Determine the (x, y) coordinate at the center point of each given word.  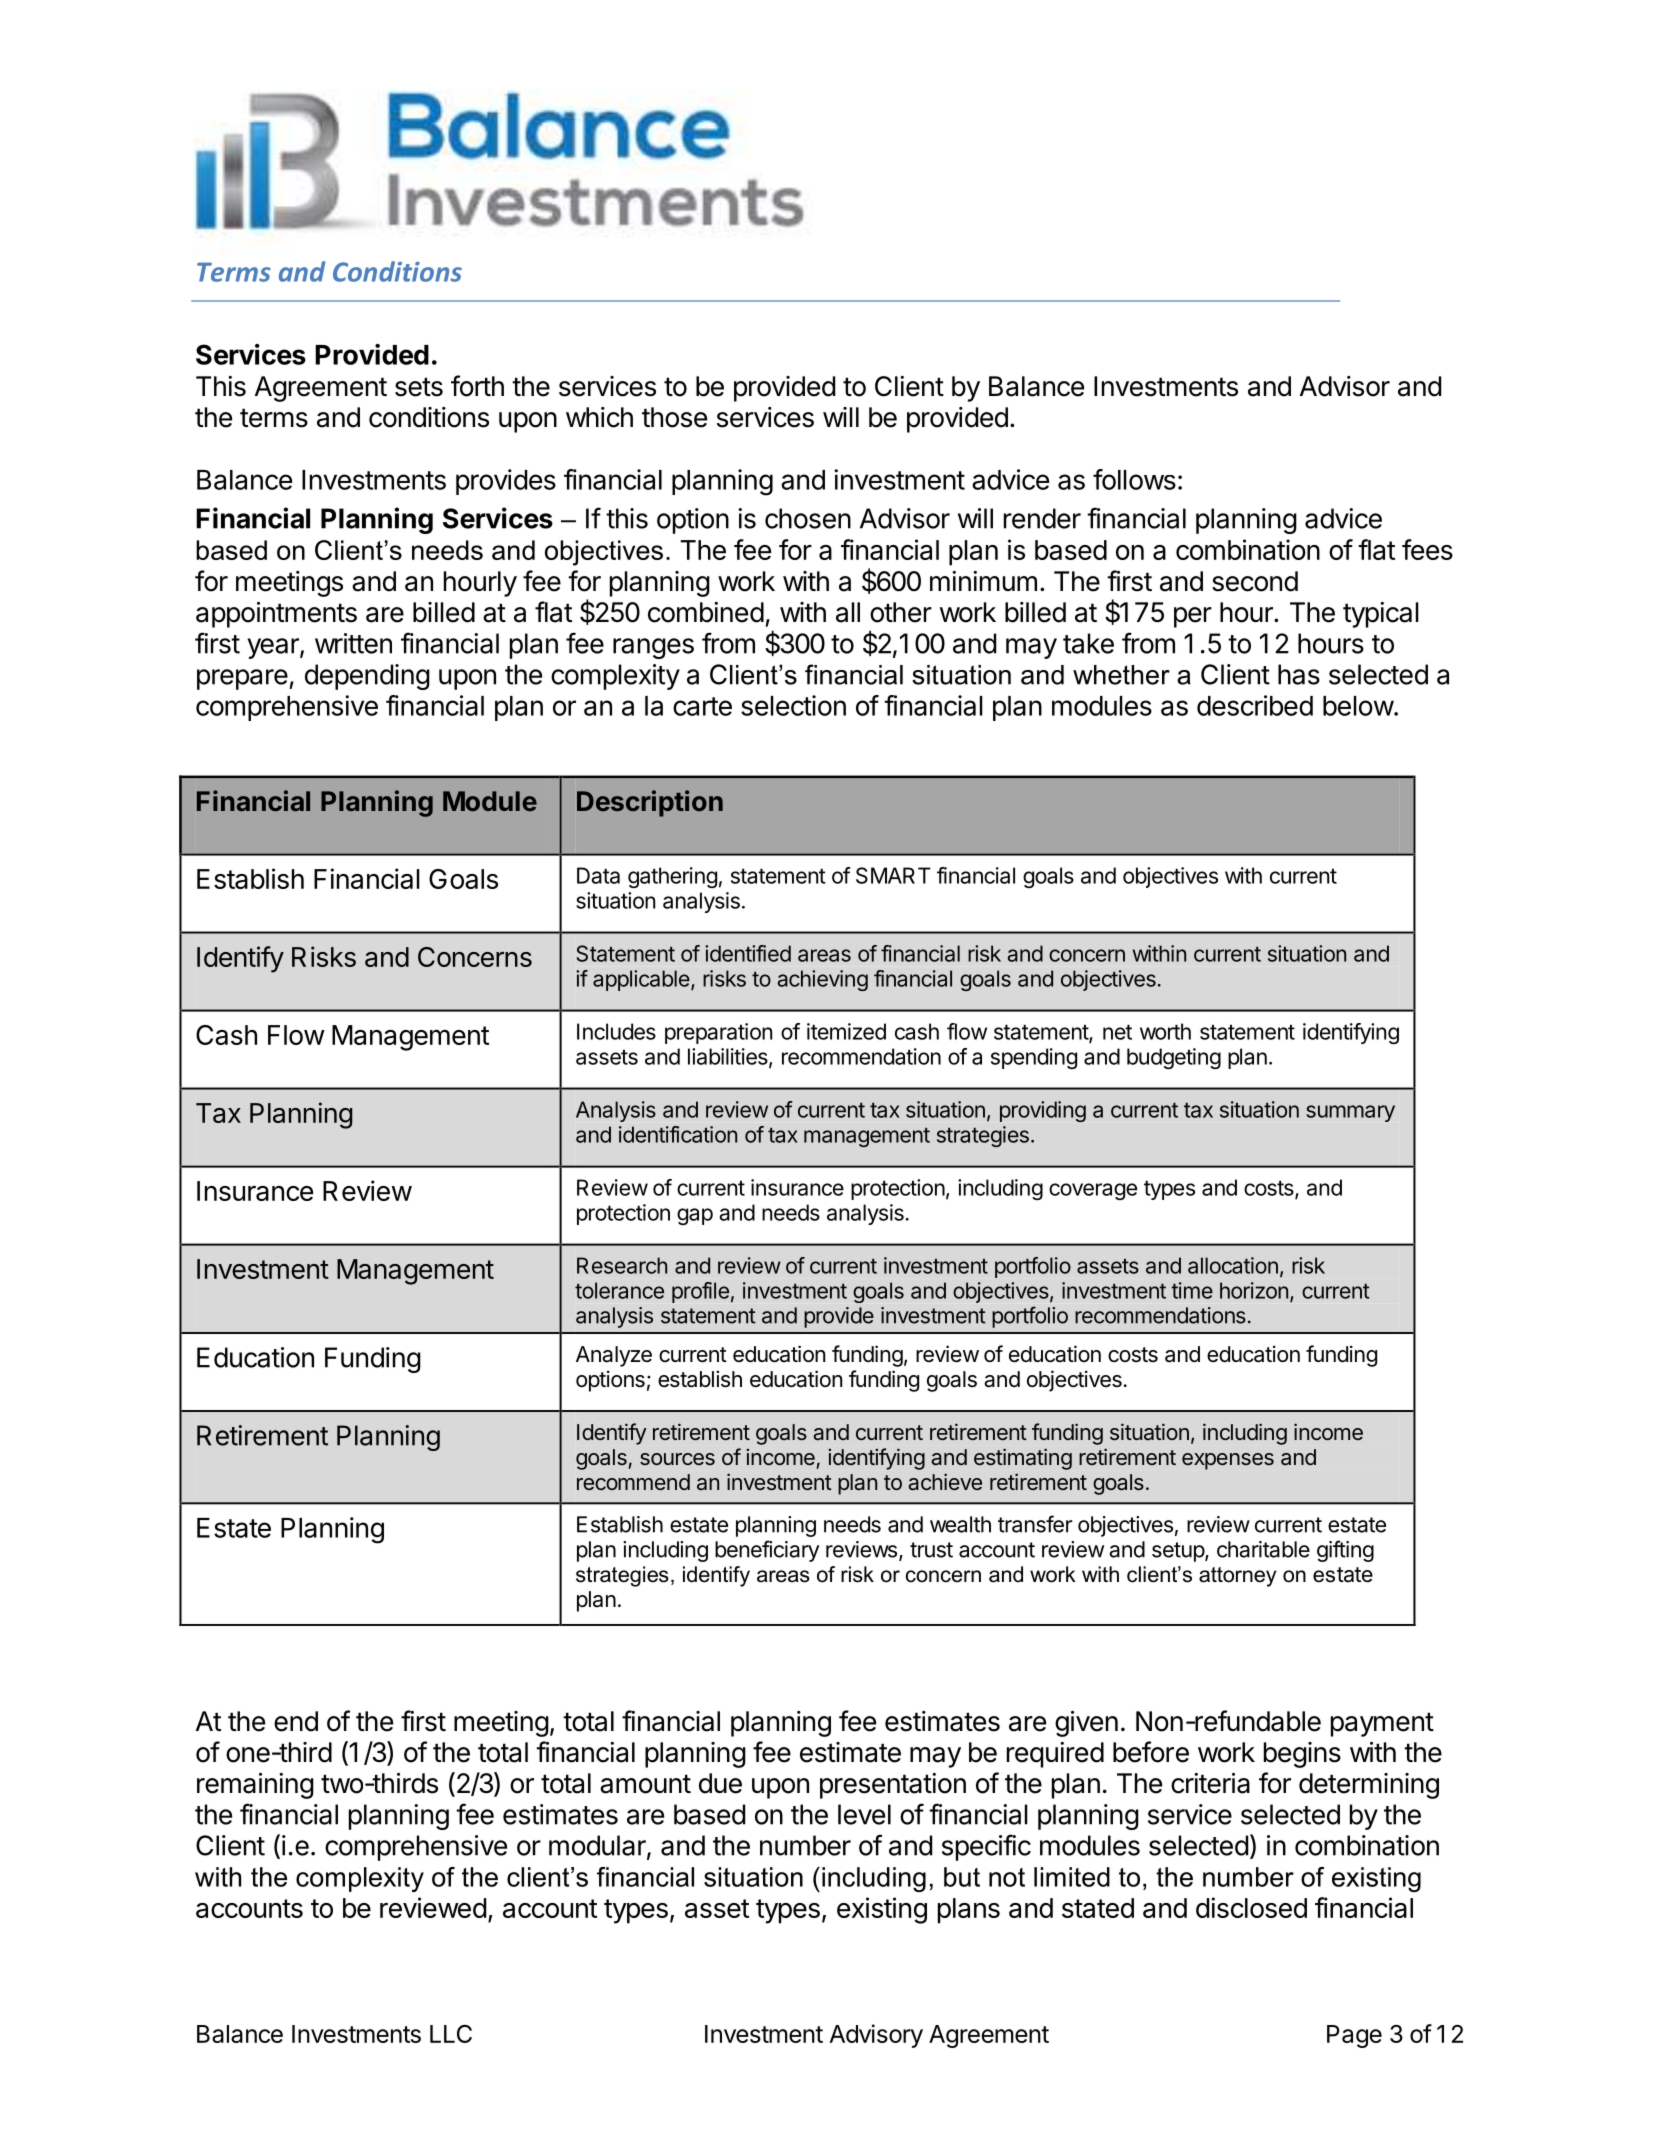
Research (622, 1265)
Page (1354, 2036)
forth (477, 386)
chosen (808, 518)
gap (695, 1216)
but (962, 1877)
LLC (451, 2034)
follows (1134, 479)
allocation (1233, 1265)
